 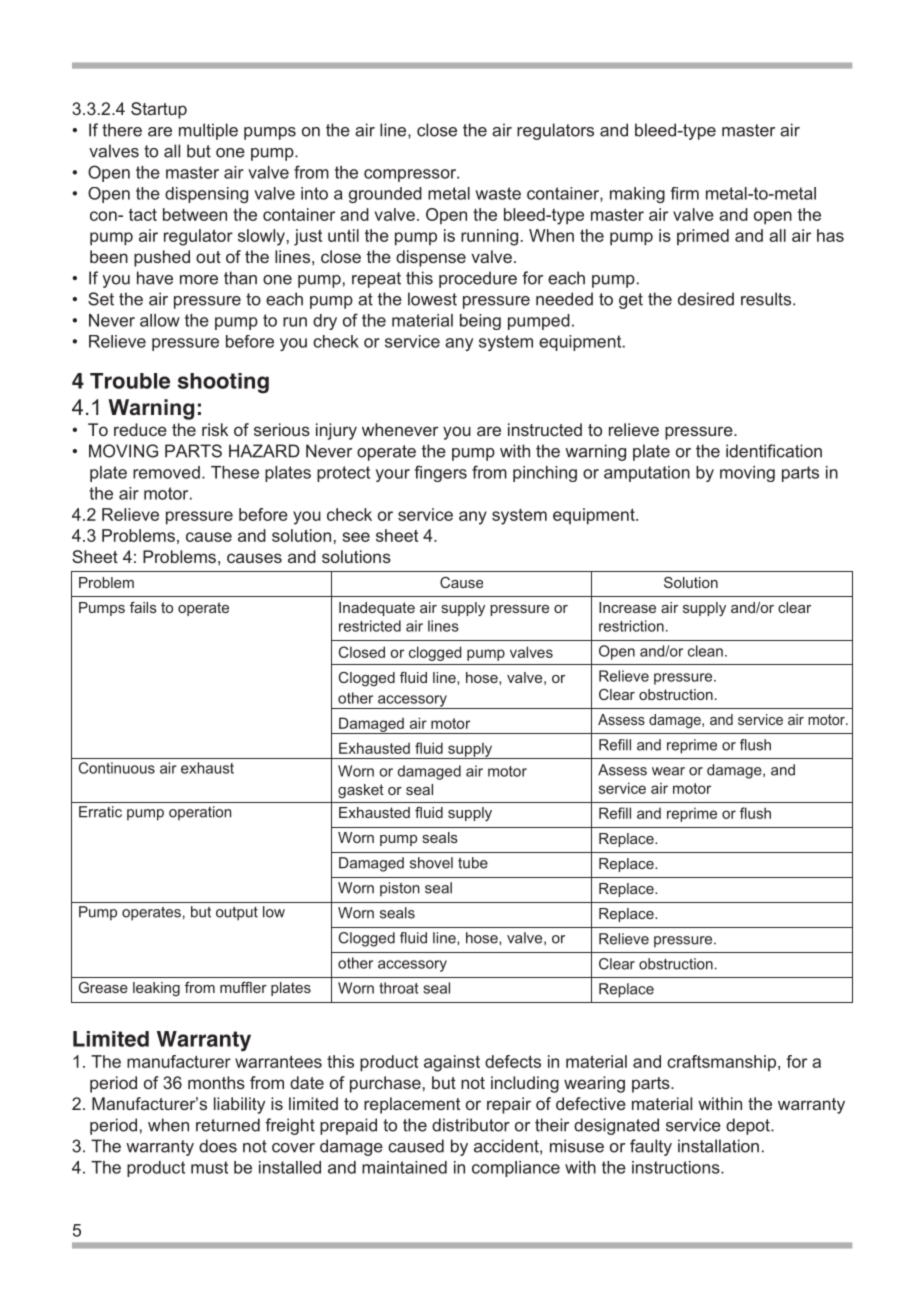 What do you see at coordinates (647, 474) in the screenshot?
I see `amputation` at bounding box center [647, 474].
